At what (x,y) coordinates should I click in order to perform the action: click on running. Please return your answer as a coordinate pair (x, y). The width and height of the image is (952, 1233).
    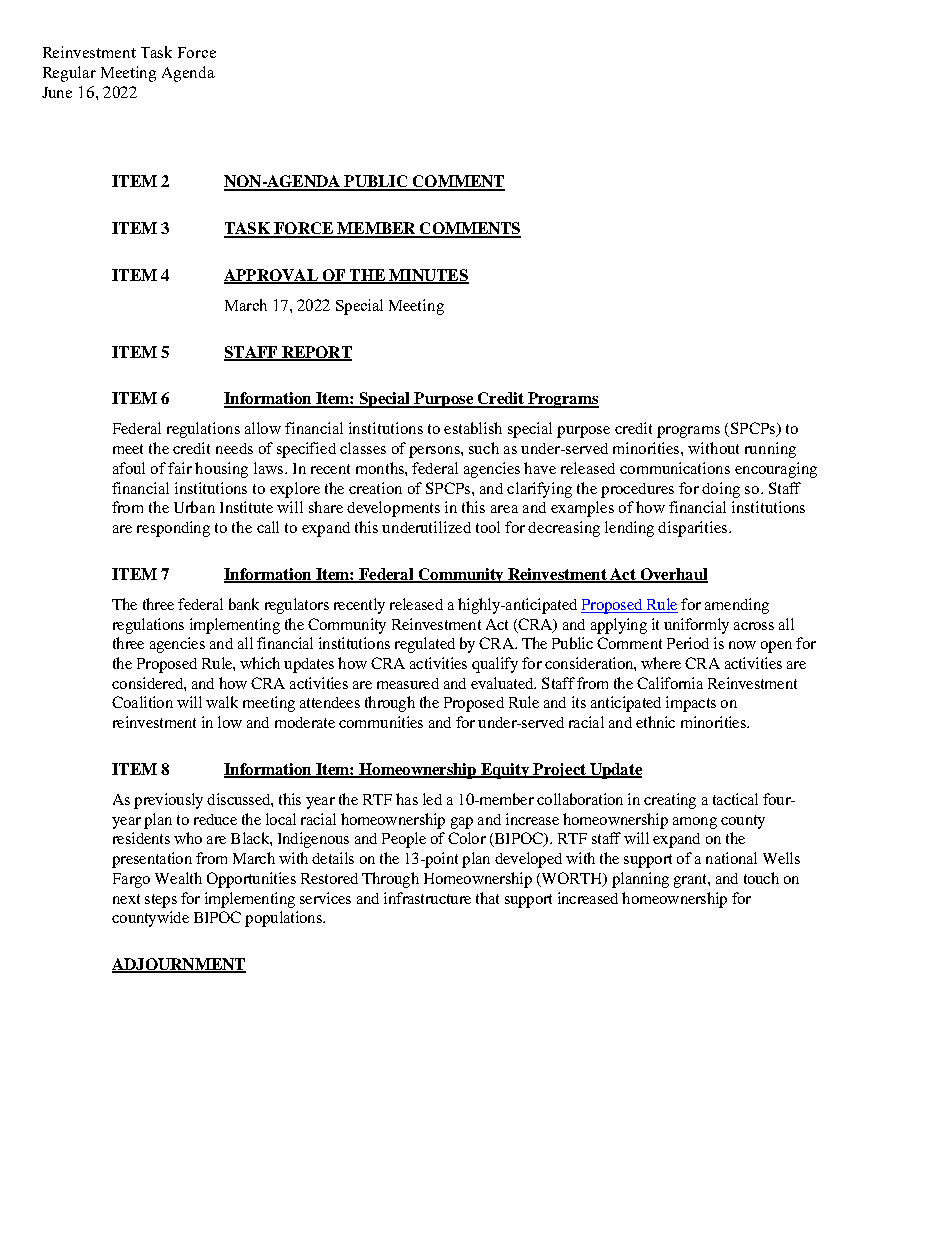
    Looking at the image, I should click on (770, 450).
